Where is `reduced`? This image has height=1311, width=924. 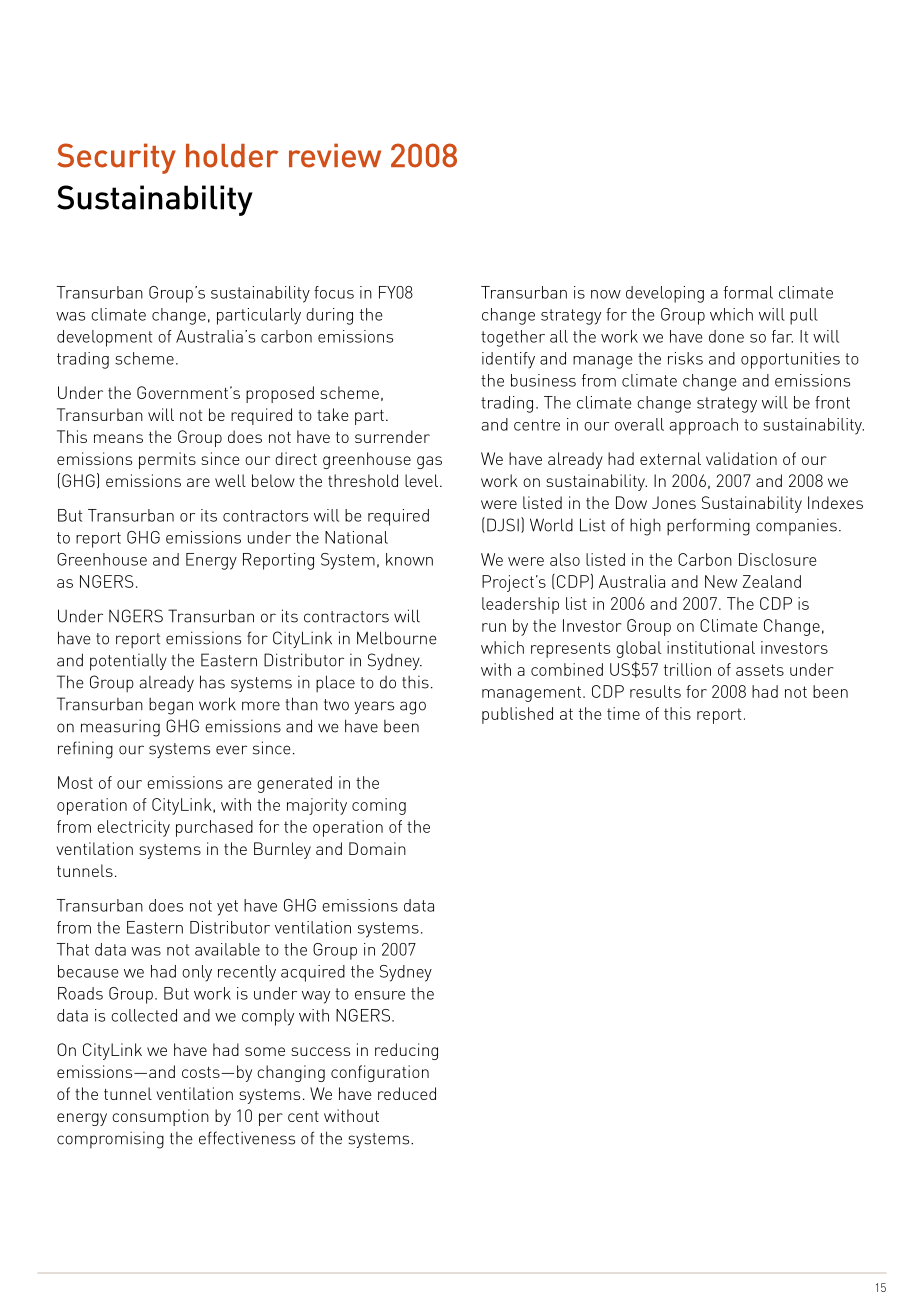
reduced is located at coordinates (407, 1093).
